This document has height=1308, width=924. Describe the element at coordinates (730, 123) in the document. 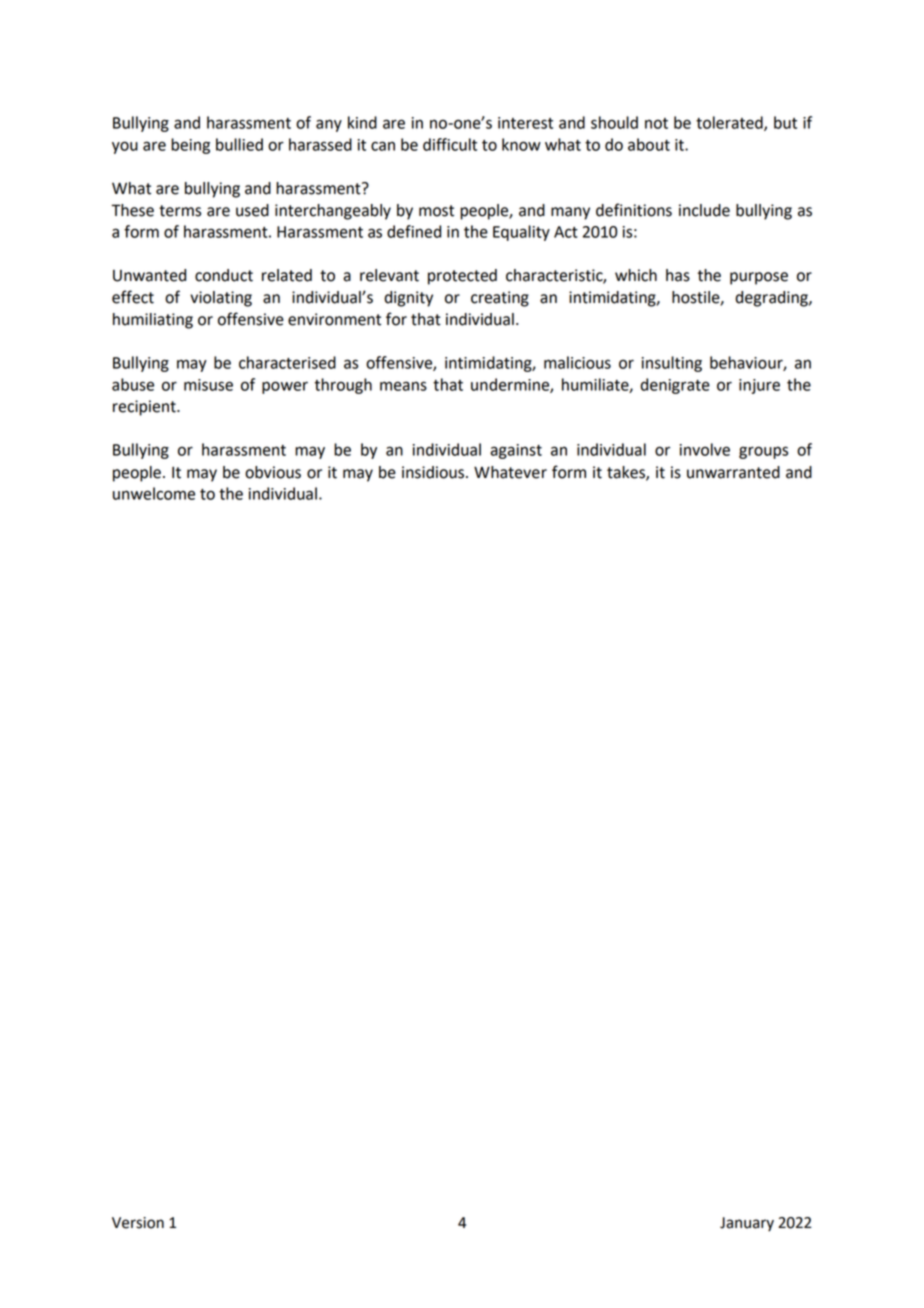

I see `tolerated` at that location.
